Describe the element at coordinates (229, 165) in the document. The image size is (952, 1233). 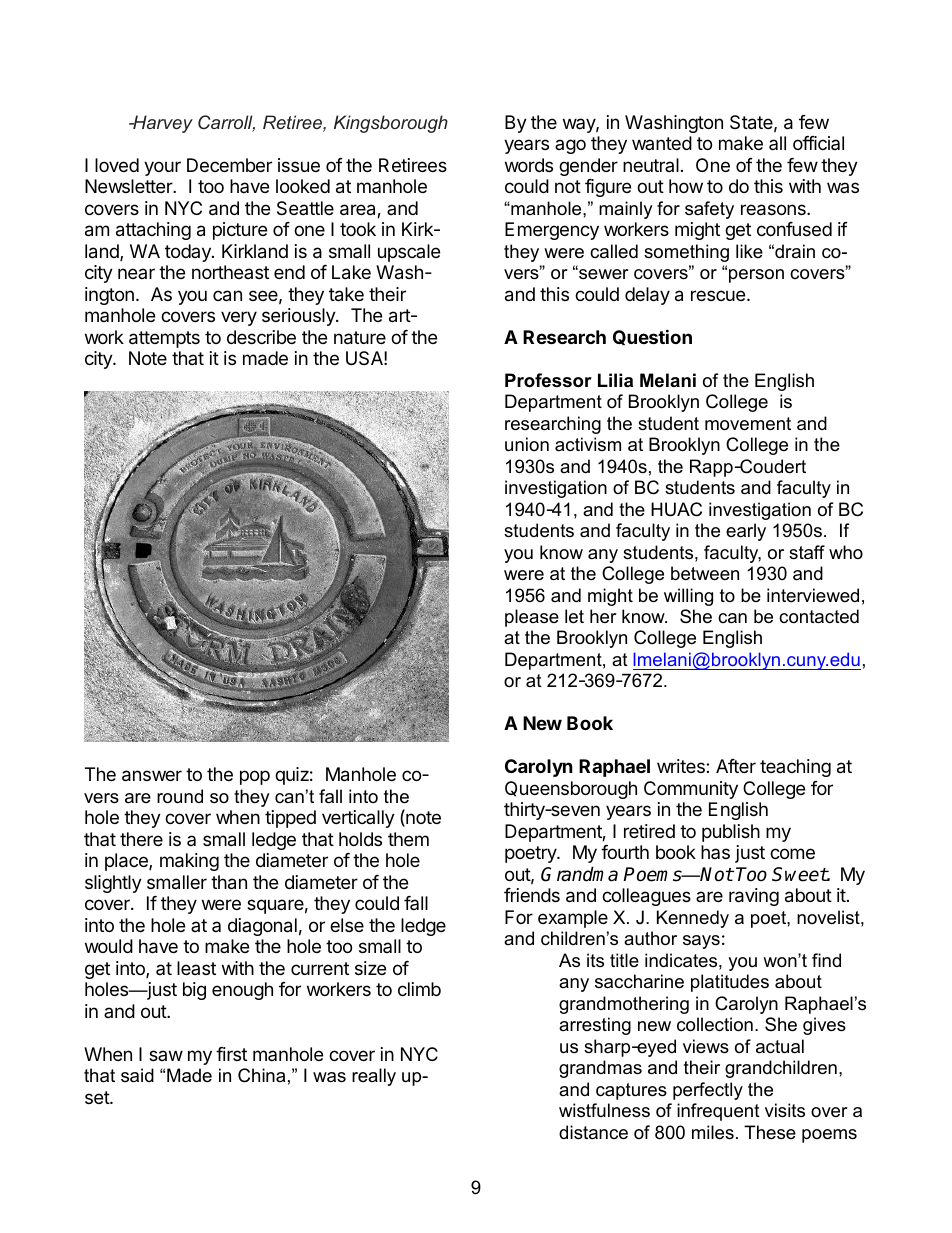
I see `December` at that location.
